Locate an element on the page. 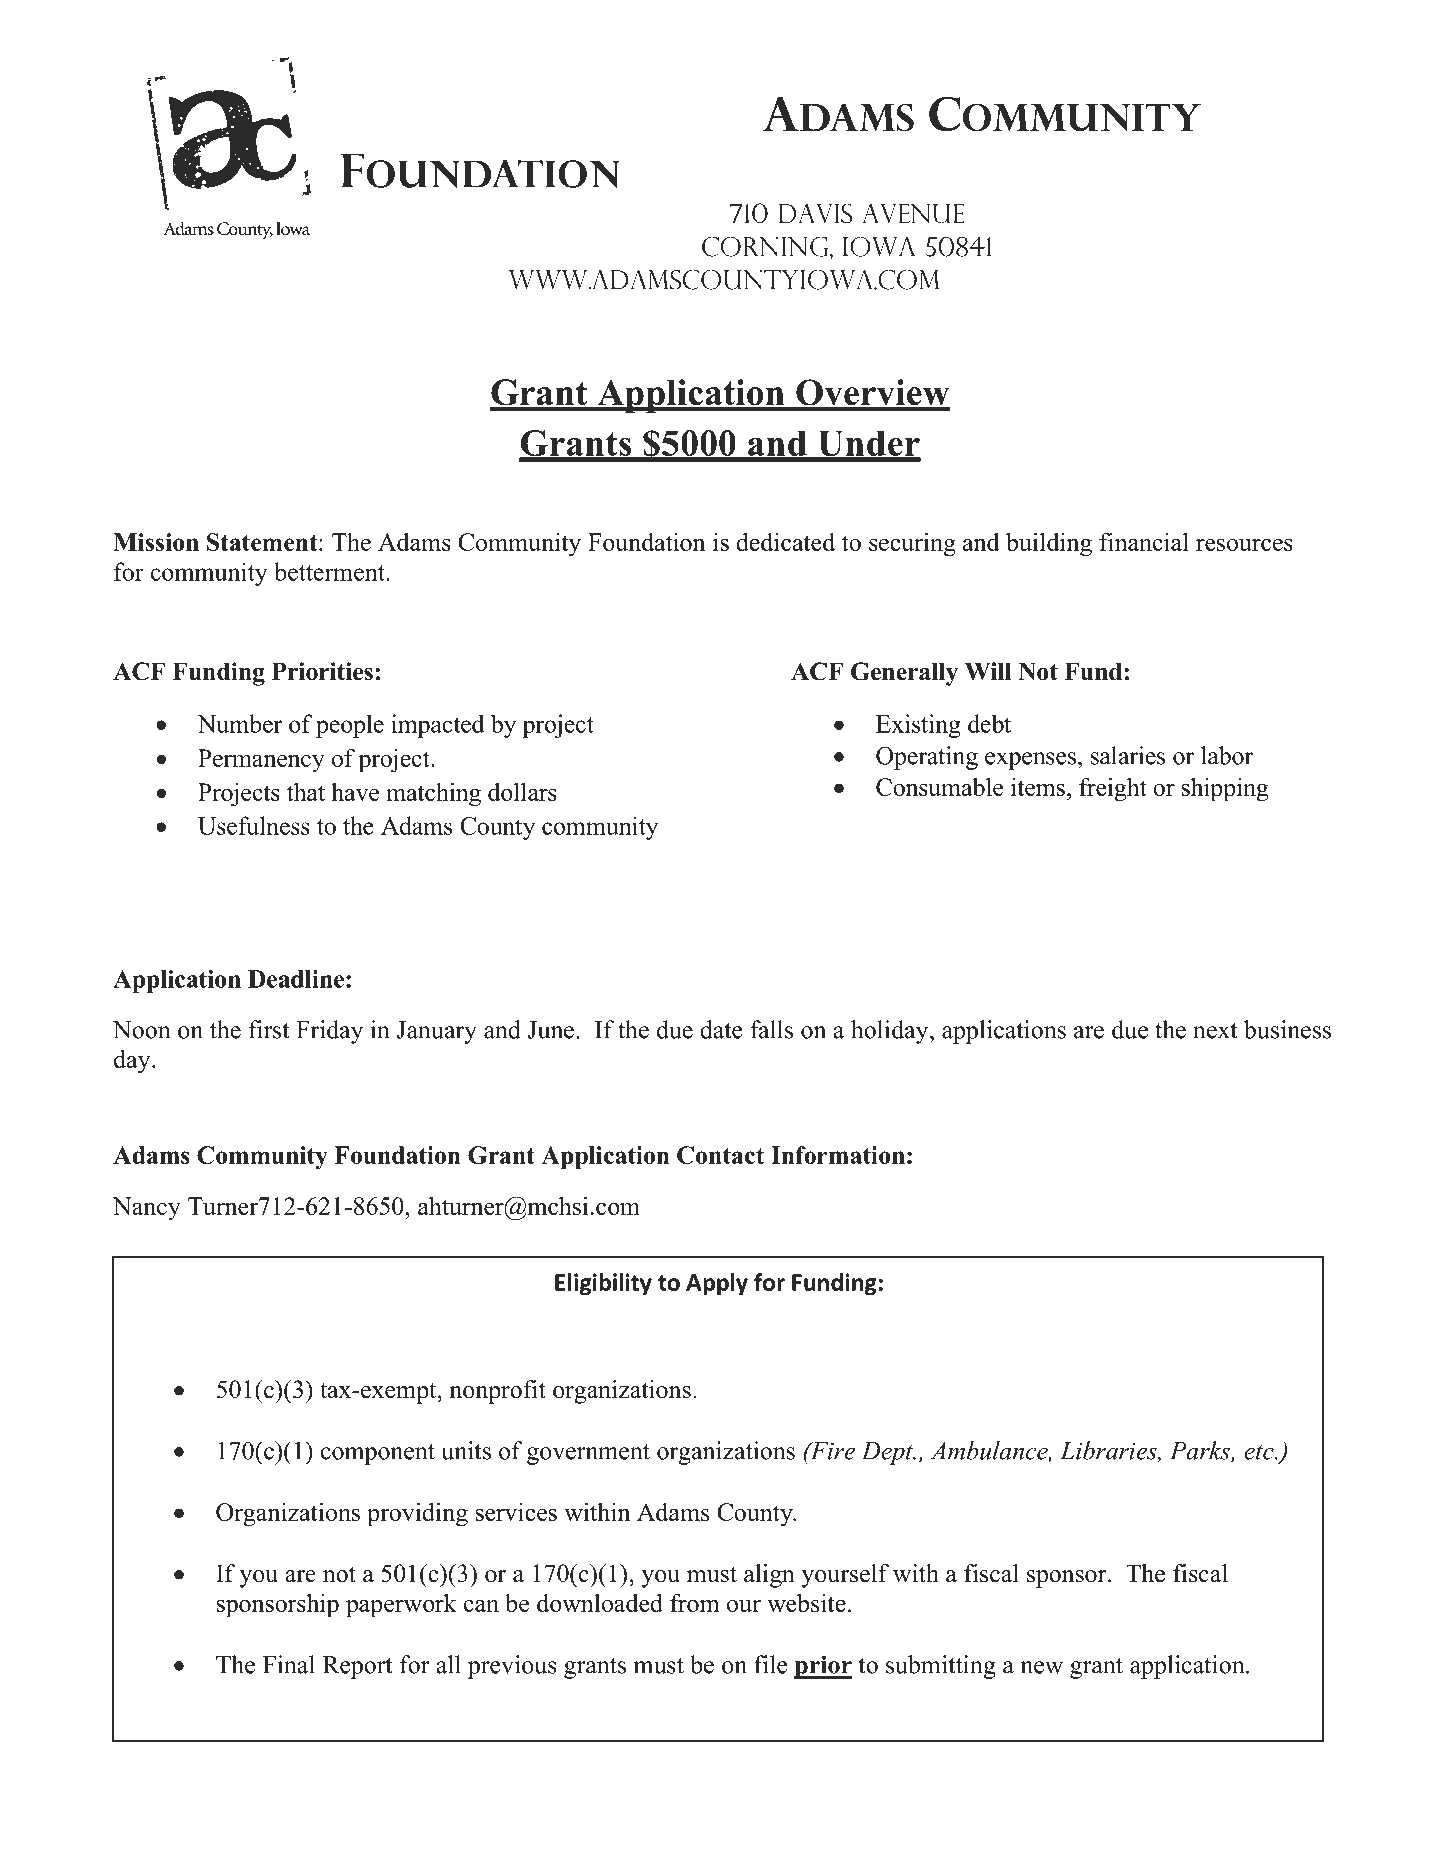  dedicated is located at coordinates (785, 541).
